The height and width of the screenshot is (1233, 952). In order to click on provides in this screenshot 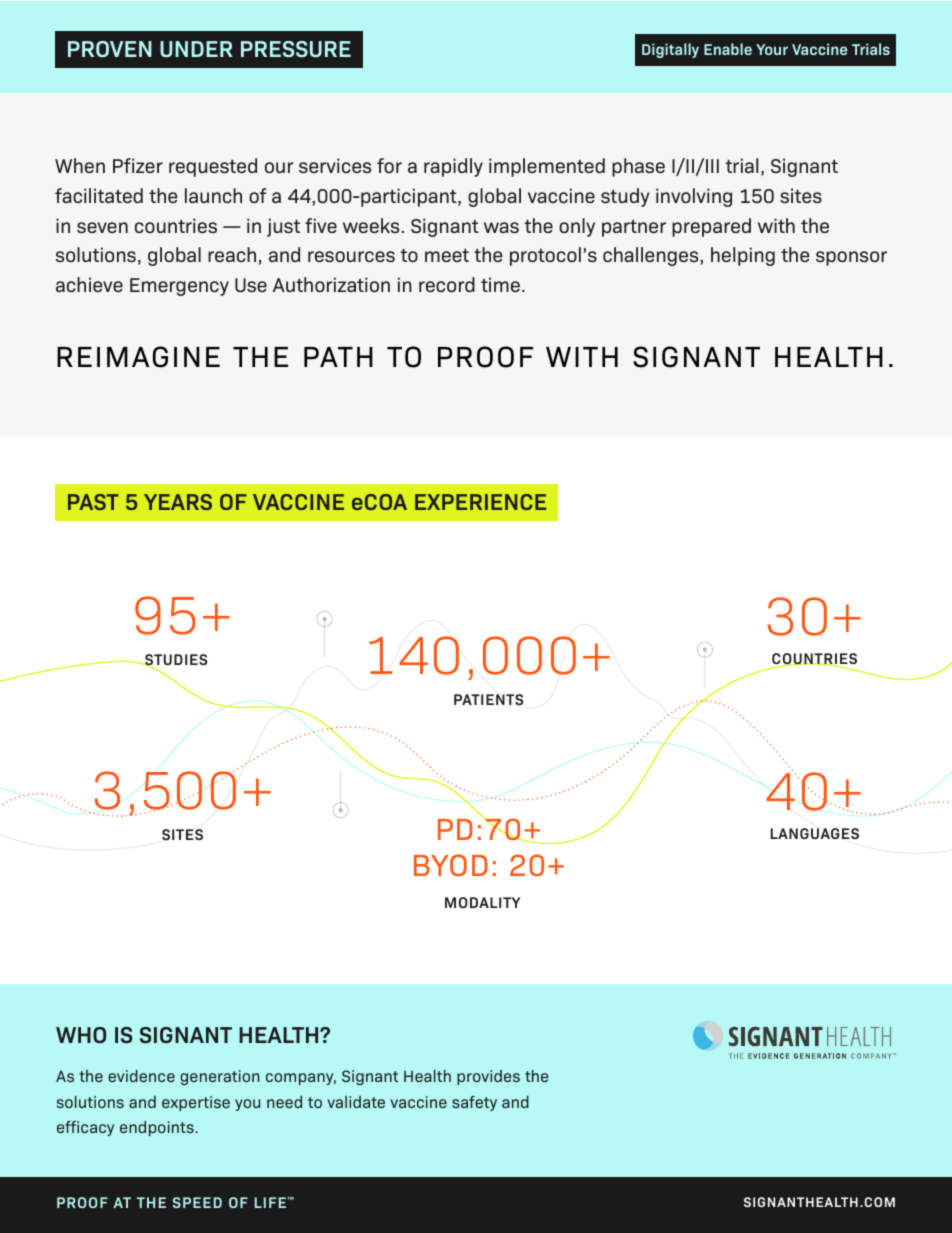, I will do `click(488, 1077)`.
